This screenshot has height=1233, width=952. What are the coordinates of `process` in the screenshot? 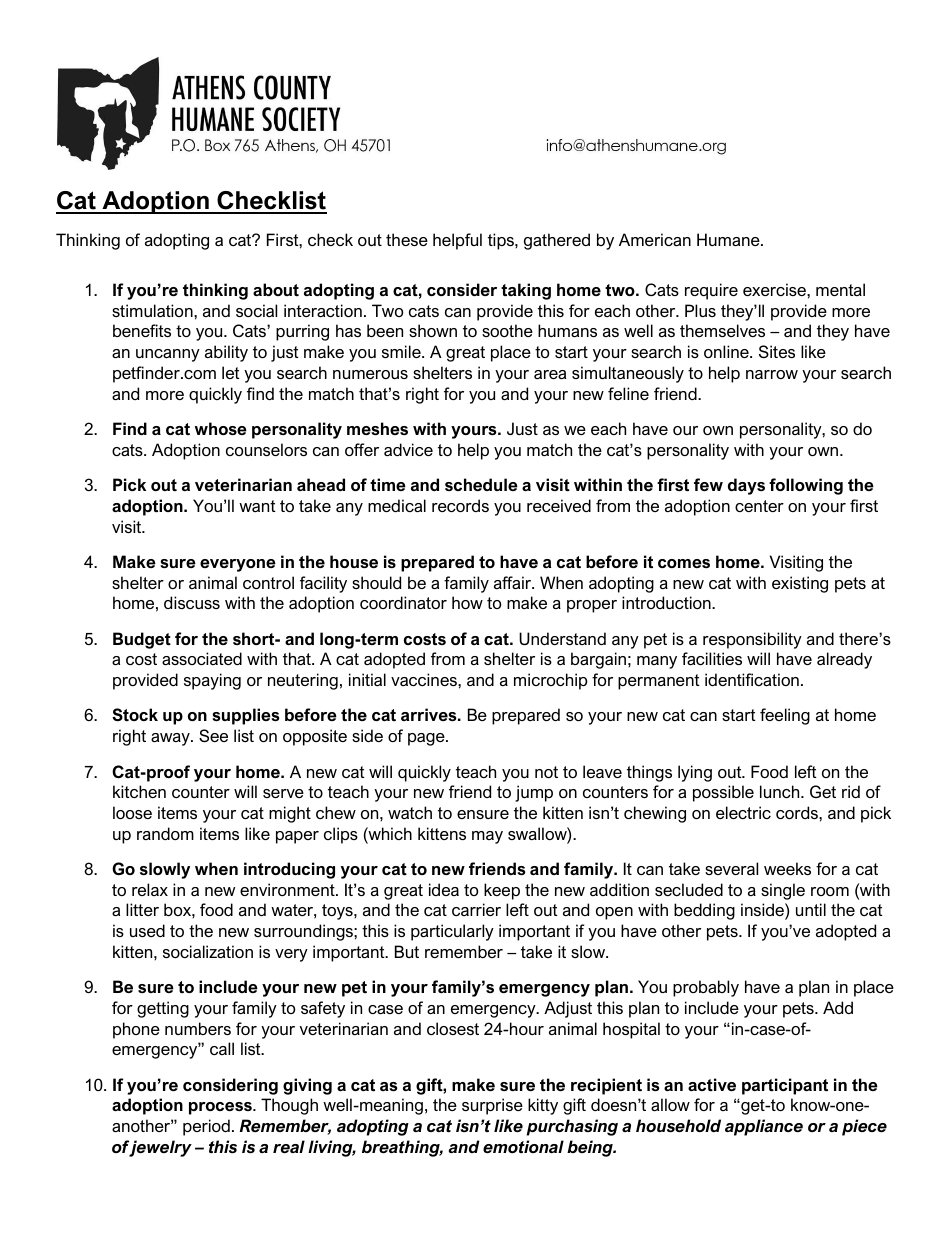 It's located at (221, 1108).
